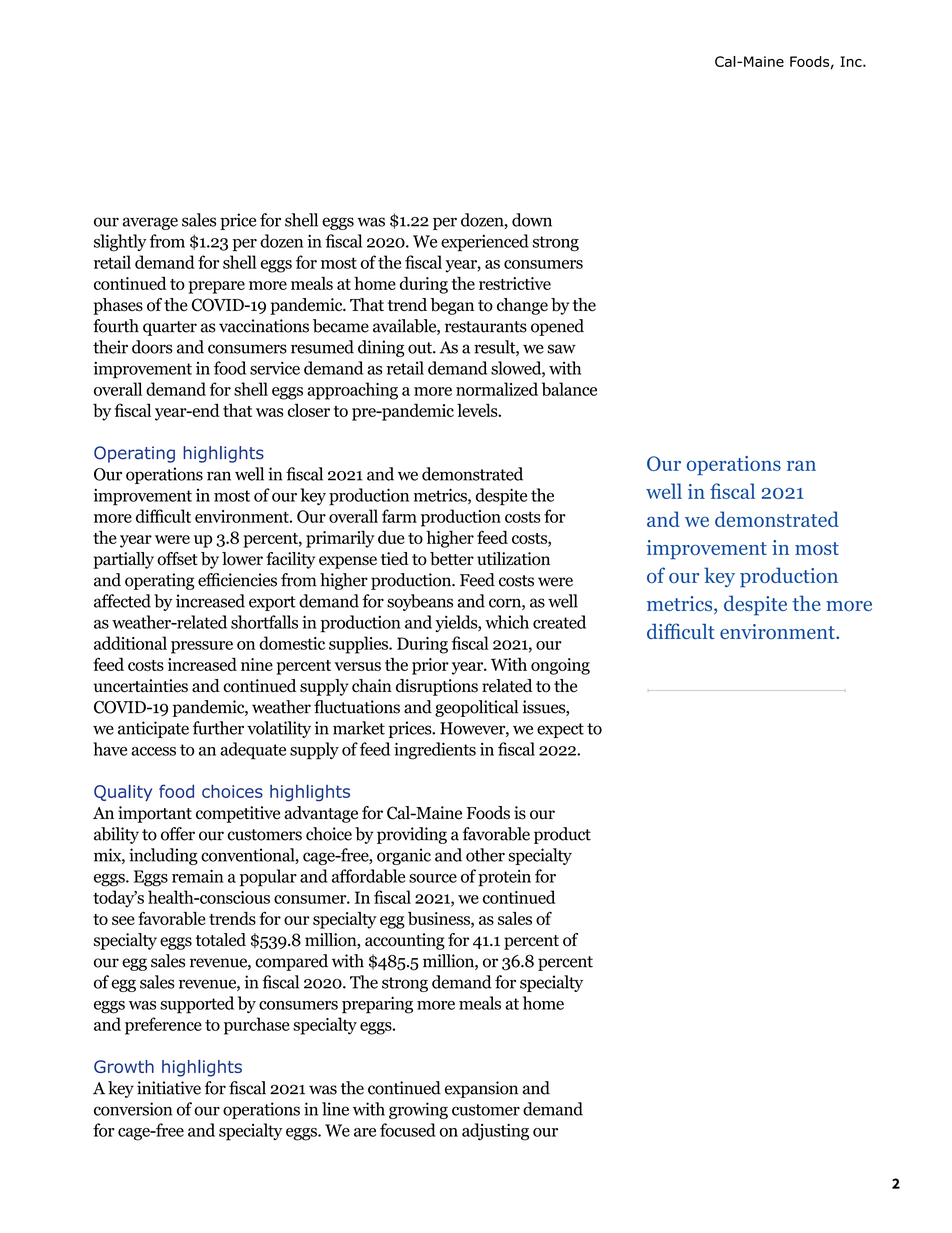 The width and height of the screenshot is (952, 1233). Describe the element at coordinates (150, 223) in the screenshot. I see `average` at that location.
